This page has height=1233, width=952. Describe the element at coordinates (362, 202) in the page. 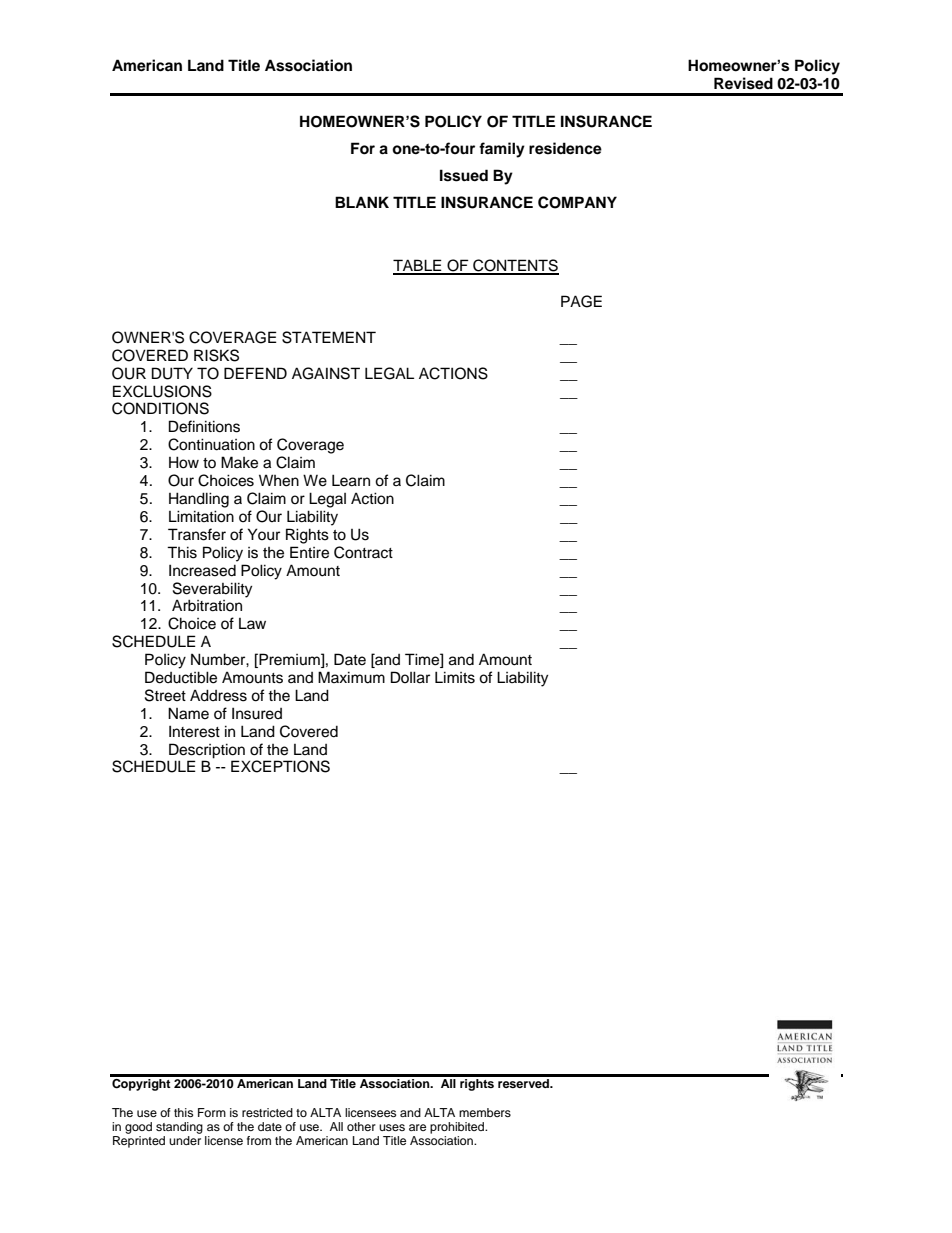

I see `BLANK` at that location.
